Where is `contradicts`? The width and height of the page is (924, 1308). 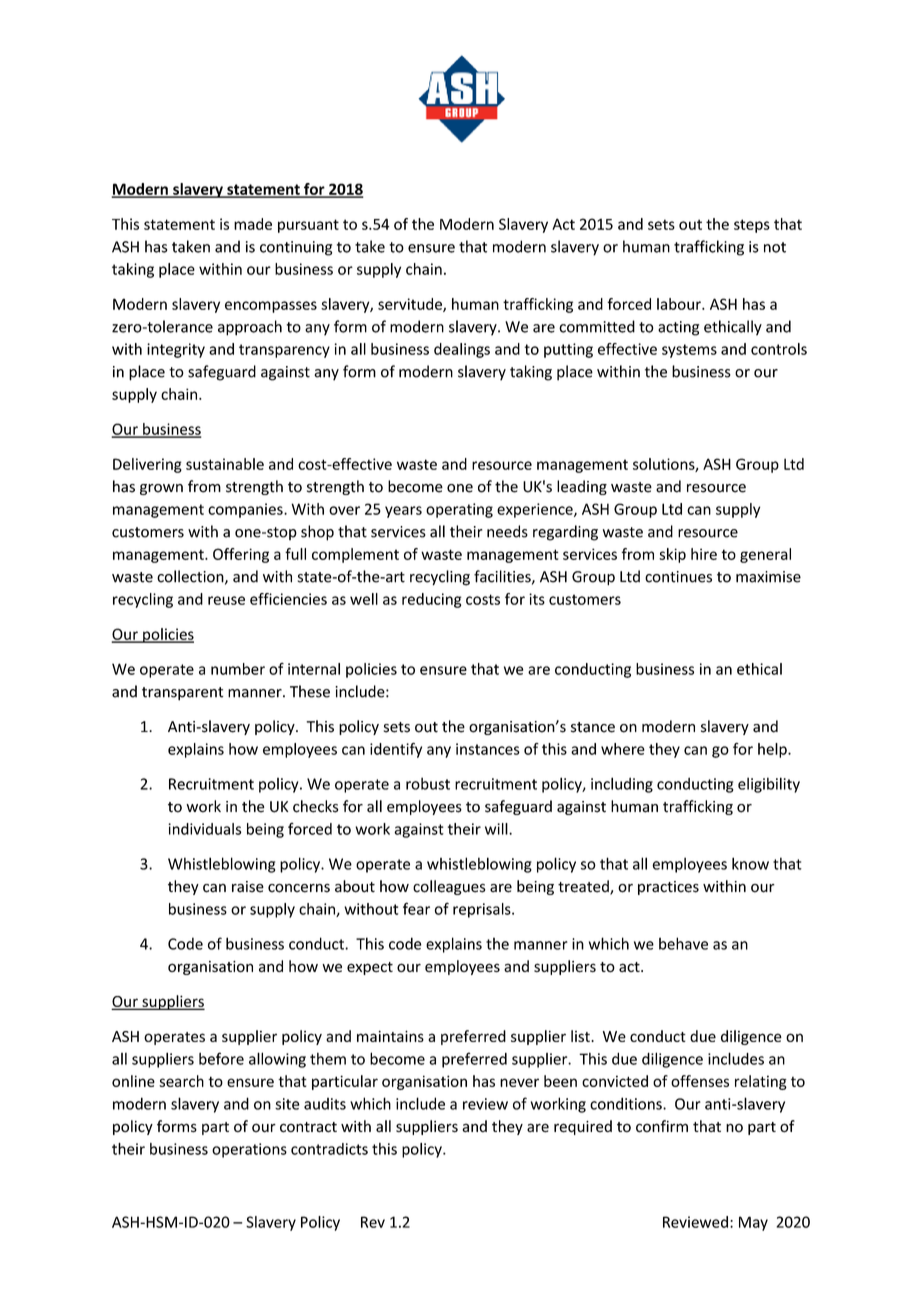
contradicts is located at coordinates (329, 1149).
